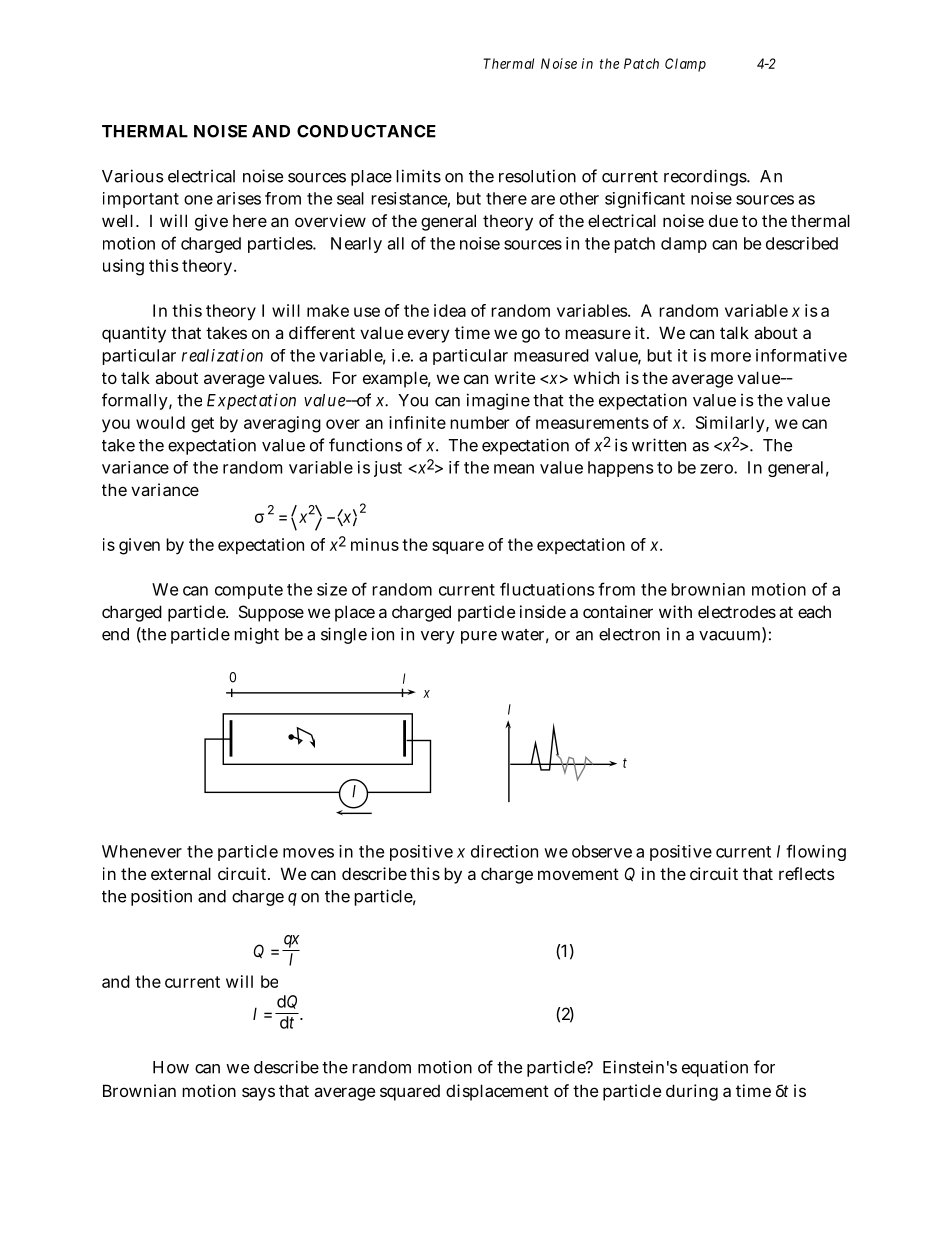 This screenshot has height=1233, width=952. I want to click on one, so click(198, 200).
